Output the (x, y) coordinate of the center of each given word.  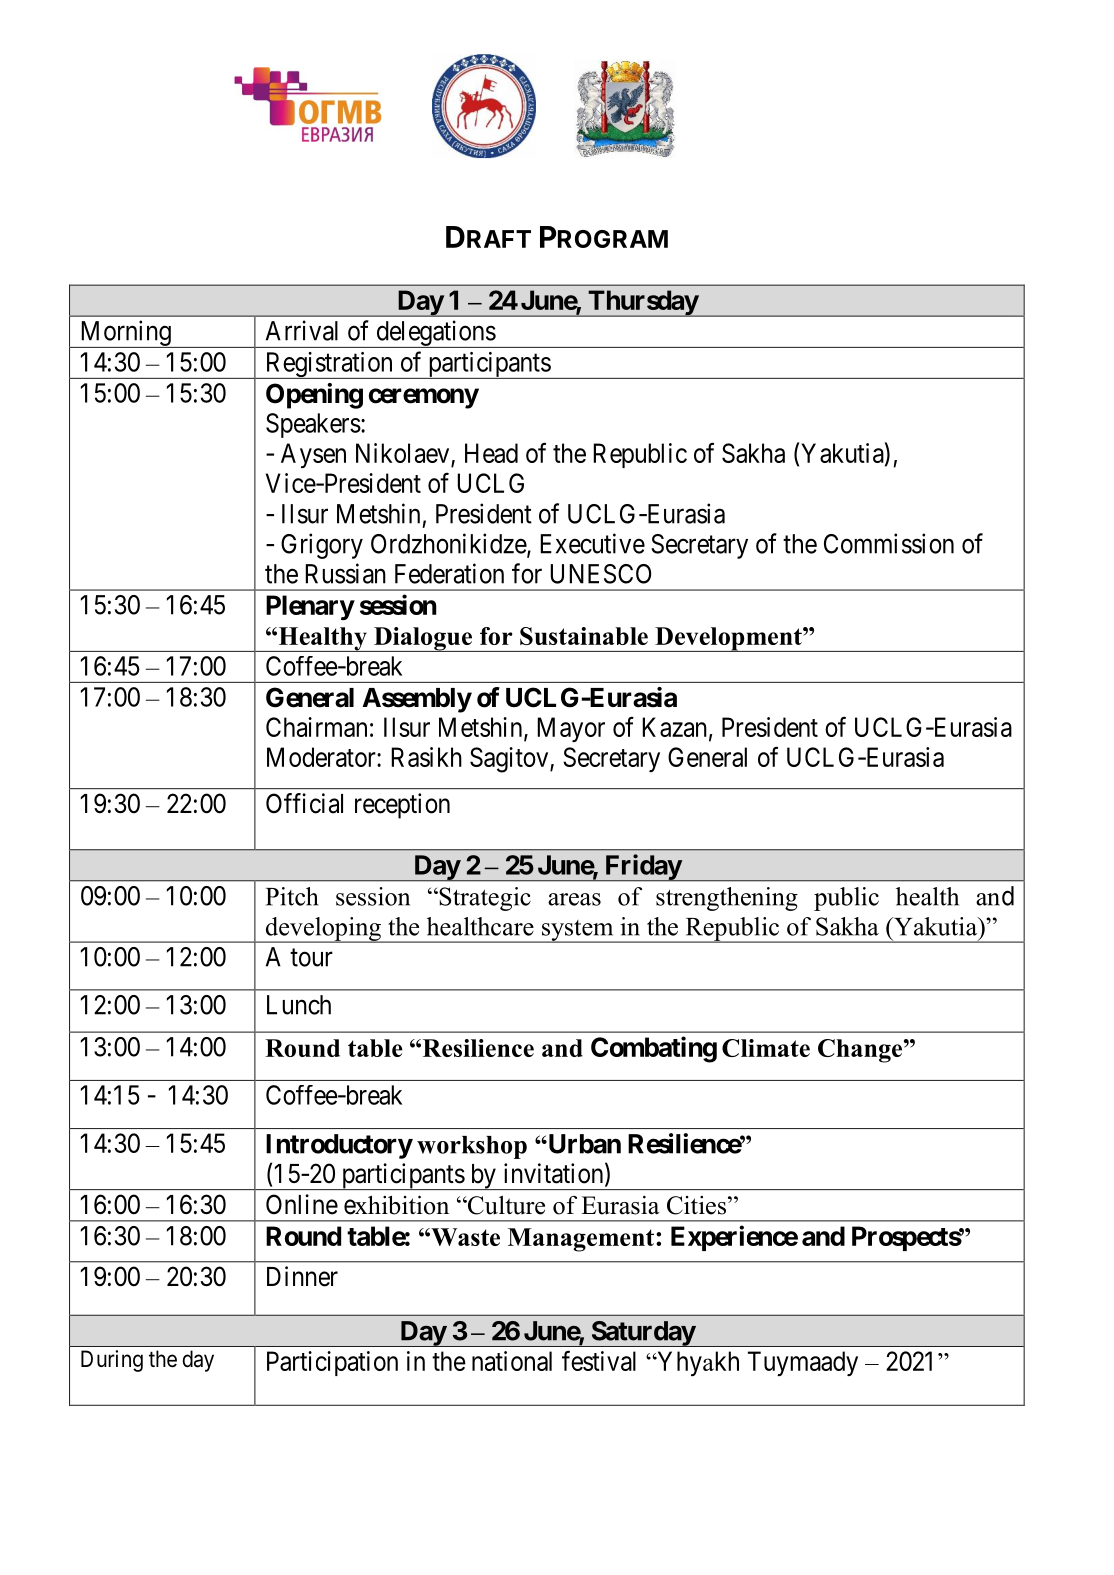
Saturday (642, 1334)
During (112, 1361)
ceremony (424, 398)
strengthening (727, 899)
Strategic (484, 899)
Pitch (292, 896)
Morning (125, 334)
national (512, 1361)
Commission (889, 543)
